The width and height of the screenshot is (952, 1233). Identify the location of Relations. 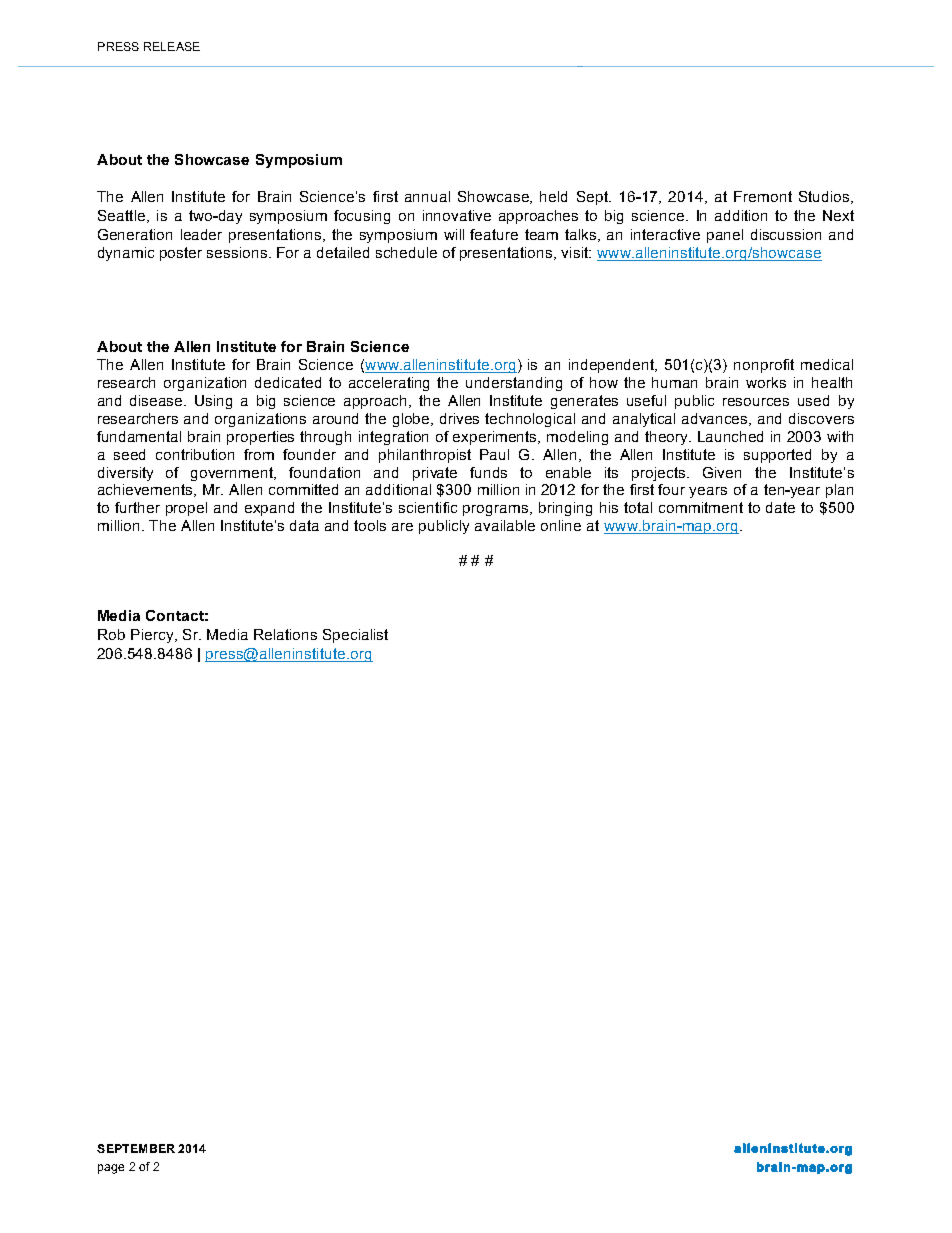
(285, 634).
